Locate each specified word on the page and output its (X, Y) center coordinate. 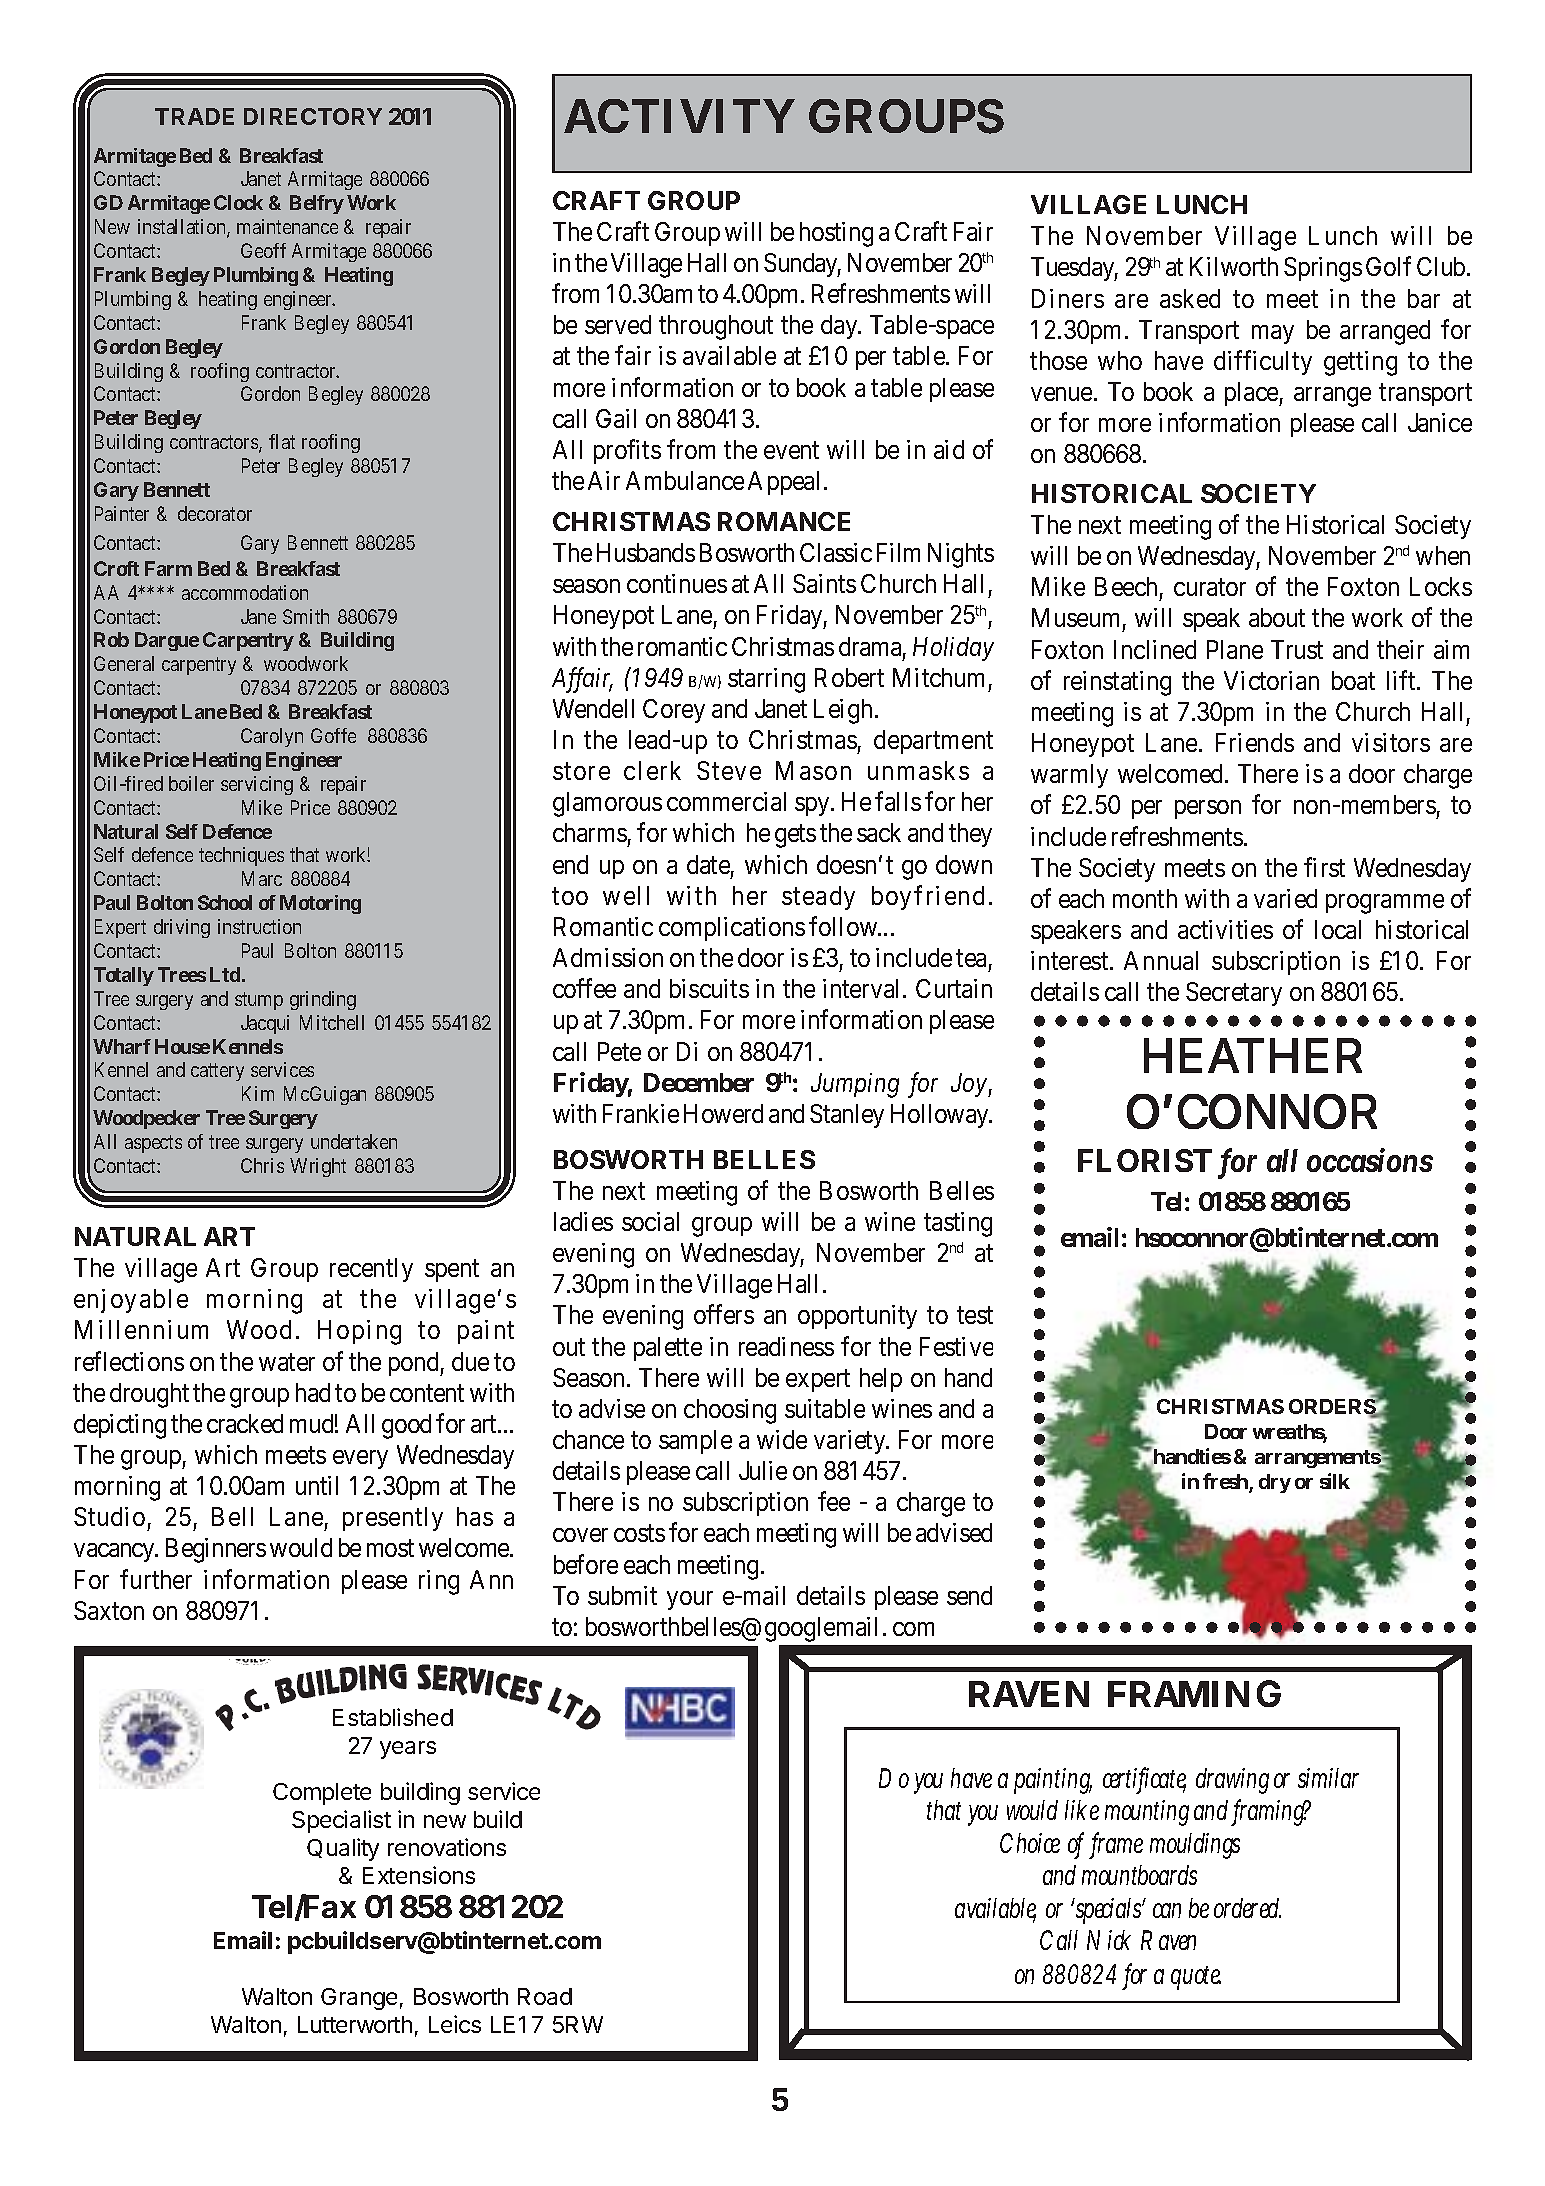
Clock (238, 202)
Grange (359, 1999)
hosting (836, 234)
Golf (1388, 266)
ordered (1247, 1908)
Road (545, 1996)
